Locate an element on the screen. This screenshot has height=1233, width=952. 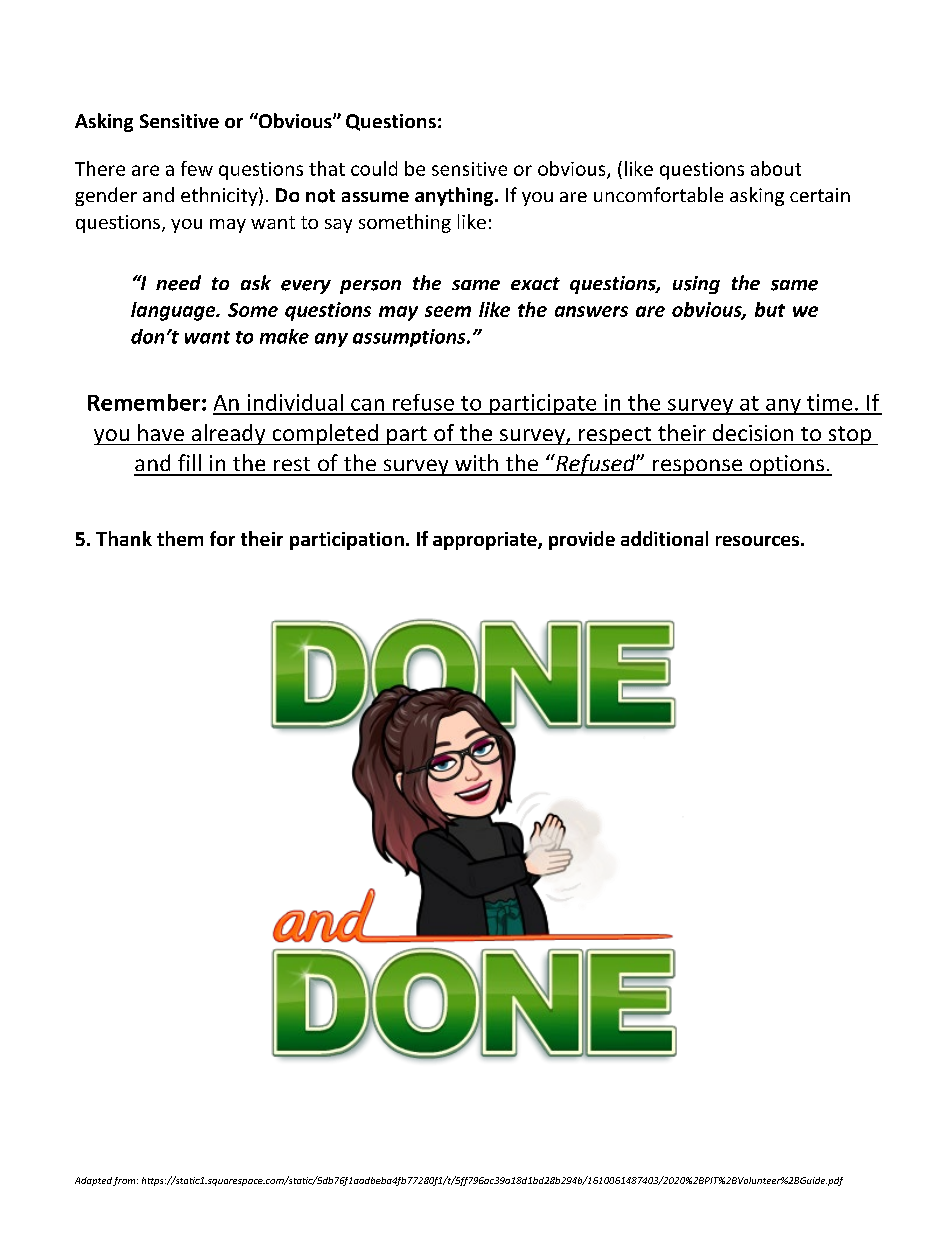
Adapted is located at coordinates (93, 1181).
